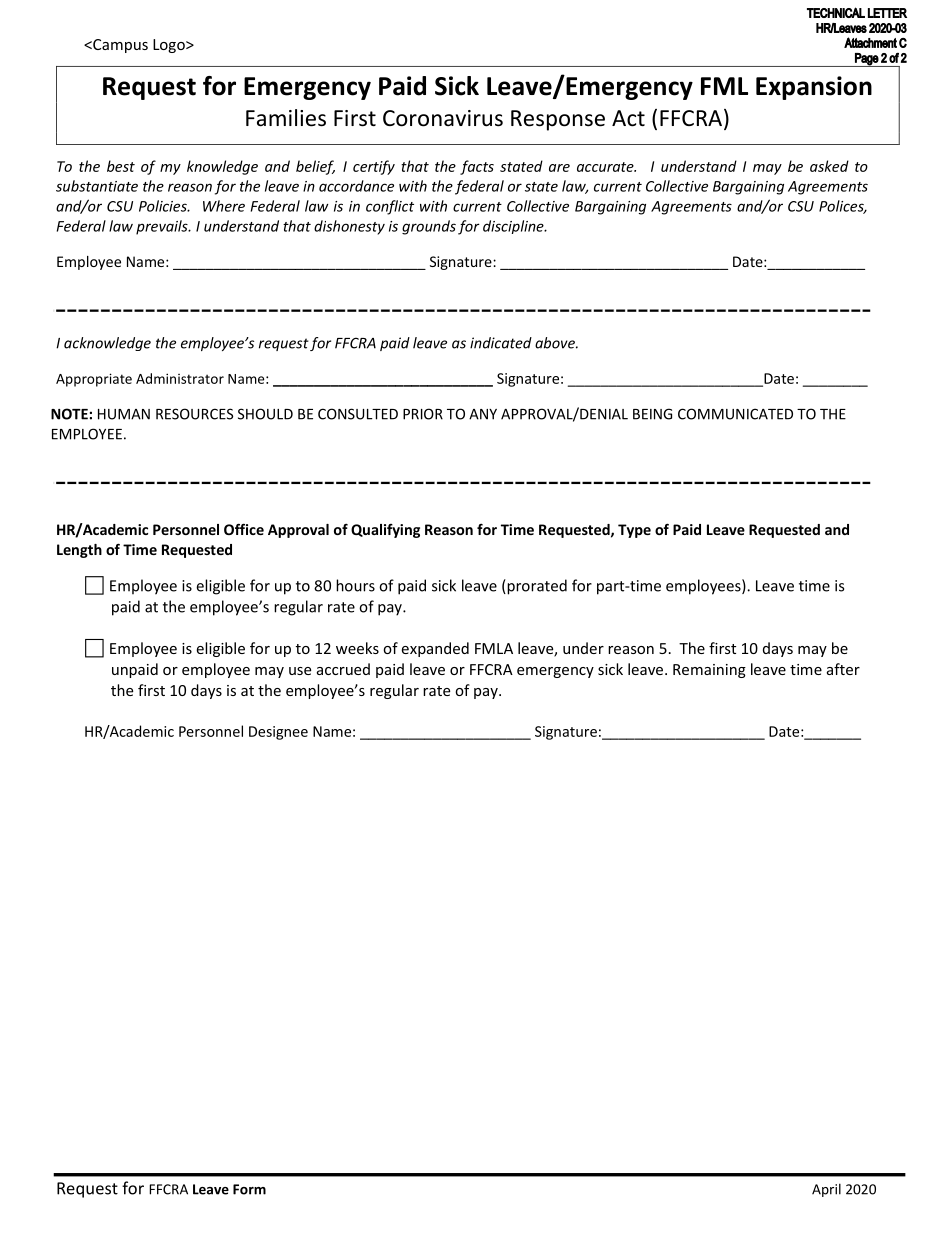 This image has height=1233, width=952. Describe the element at coordinates (286, 118) in the image. I see `Families` at that location.
